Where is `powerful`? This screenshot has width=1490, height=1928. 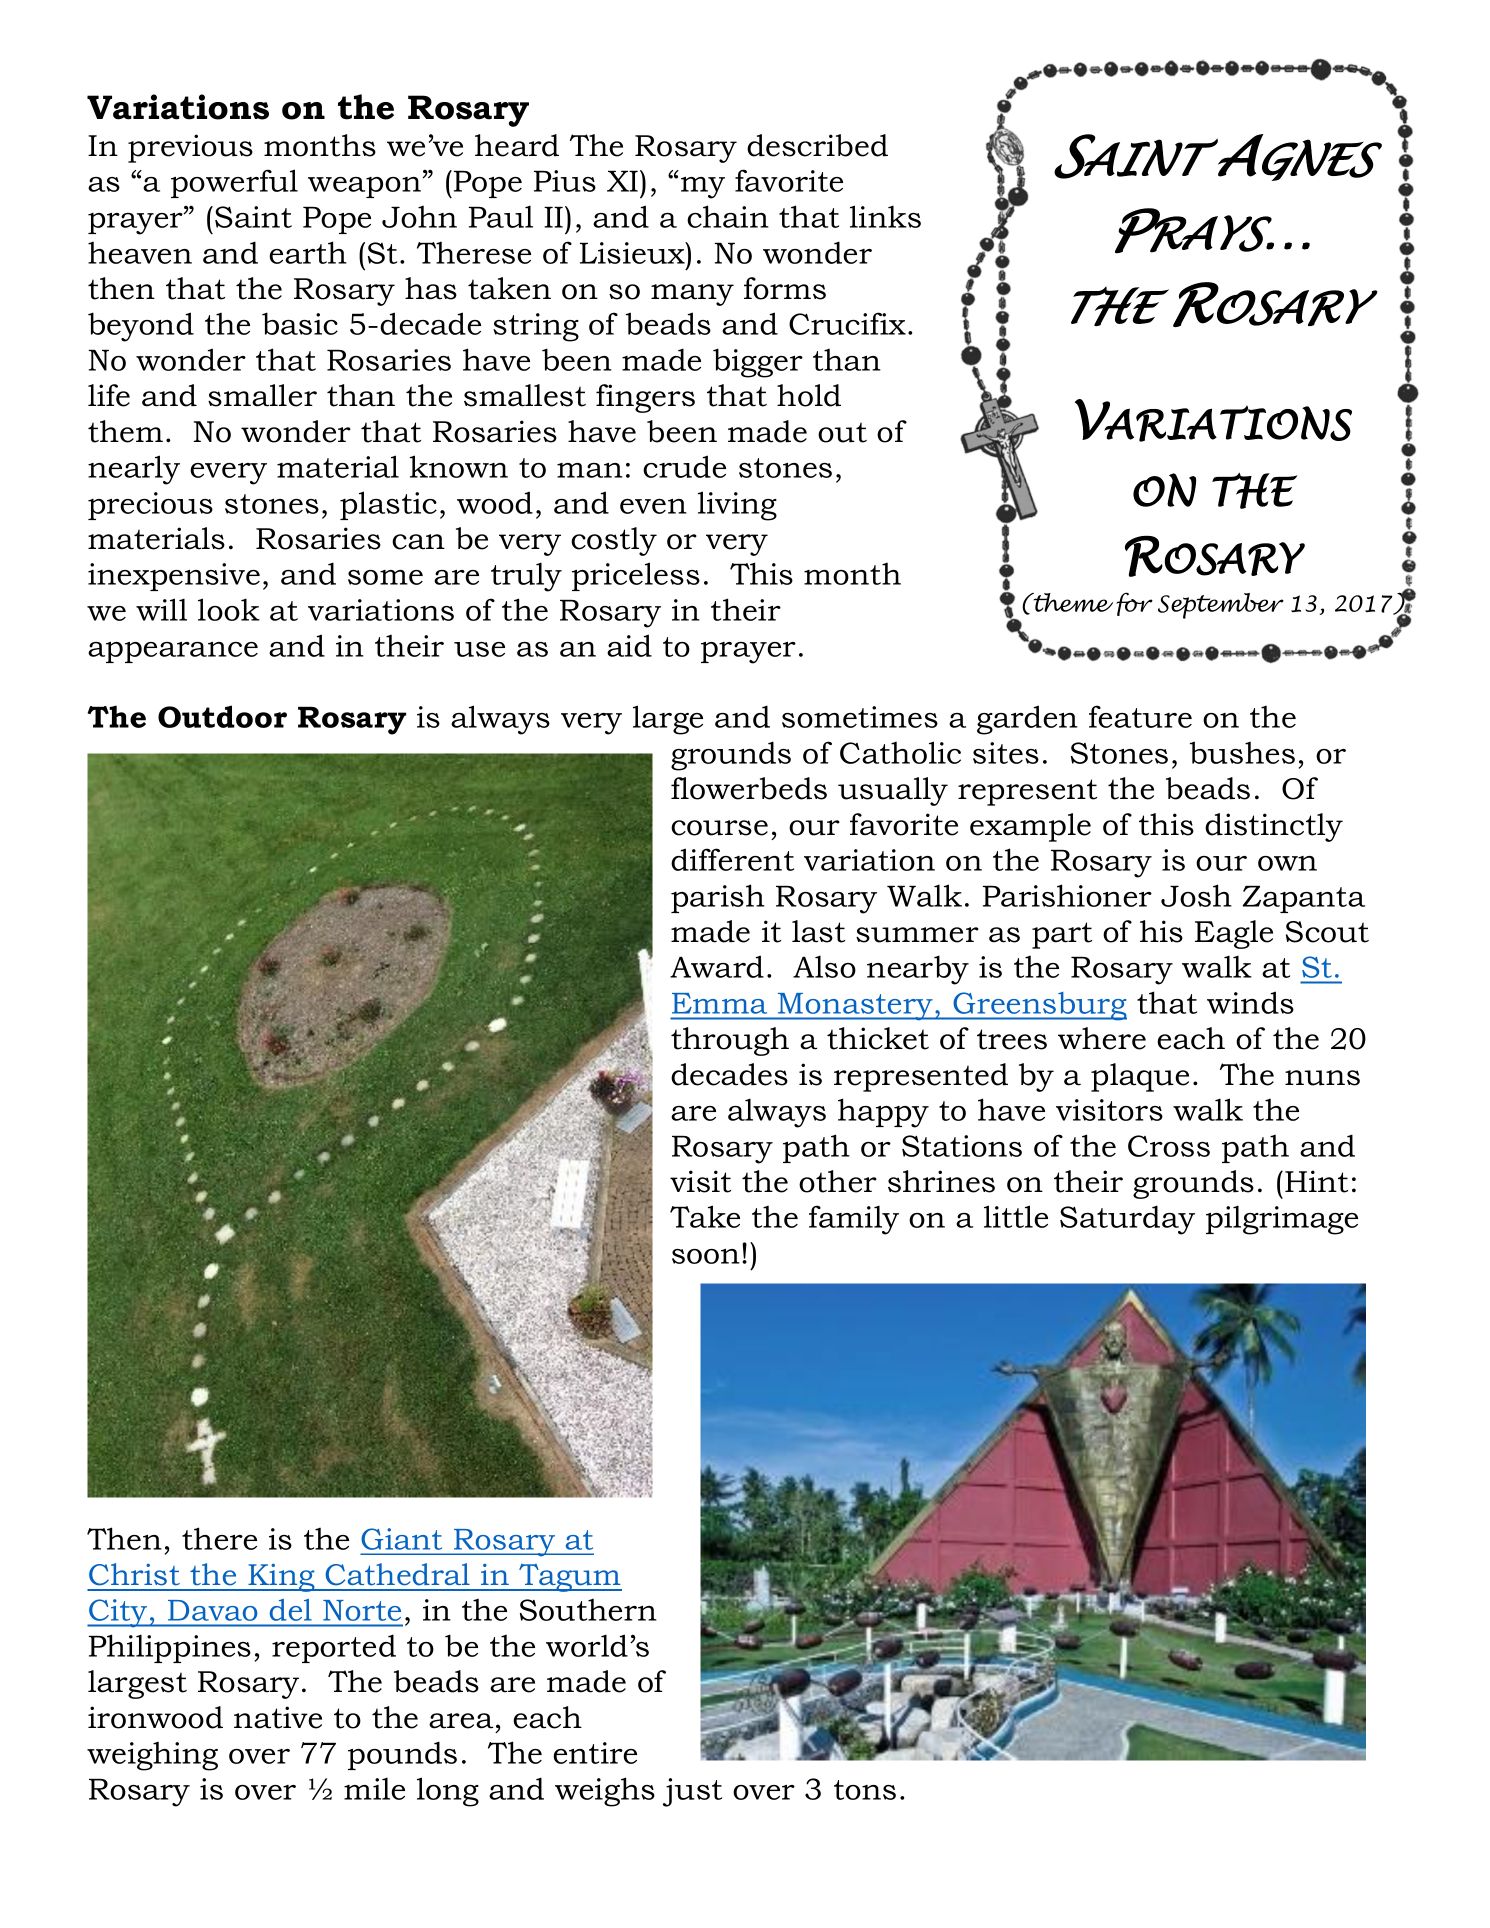 powerful is located at coordinates (234, 183).
